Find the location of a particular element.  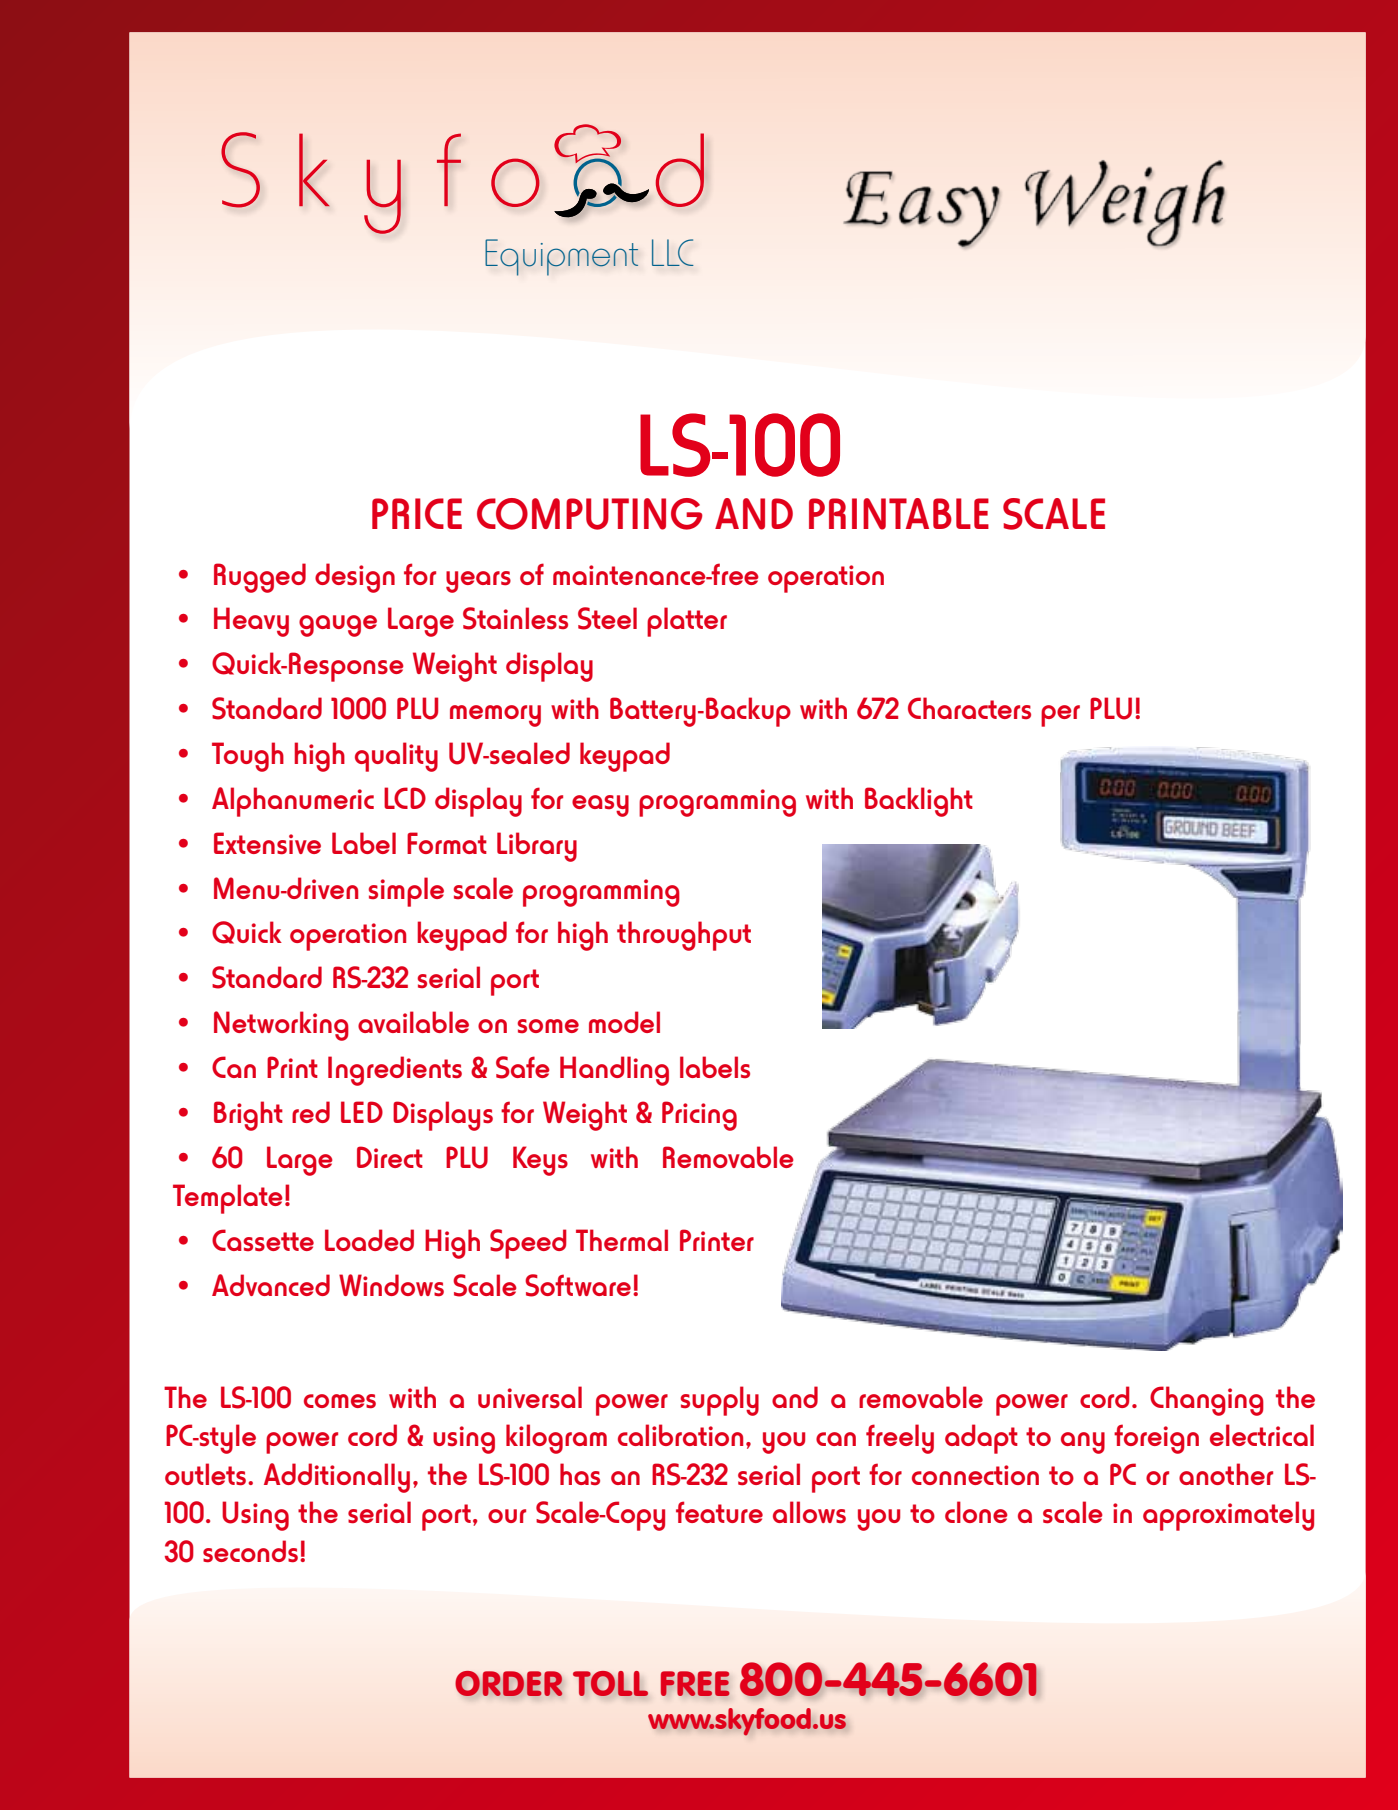

TOLL is located at coordinates (610, 1683).
